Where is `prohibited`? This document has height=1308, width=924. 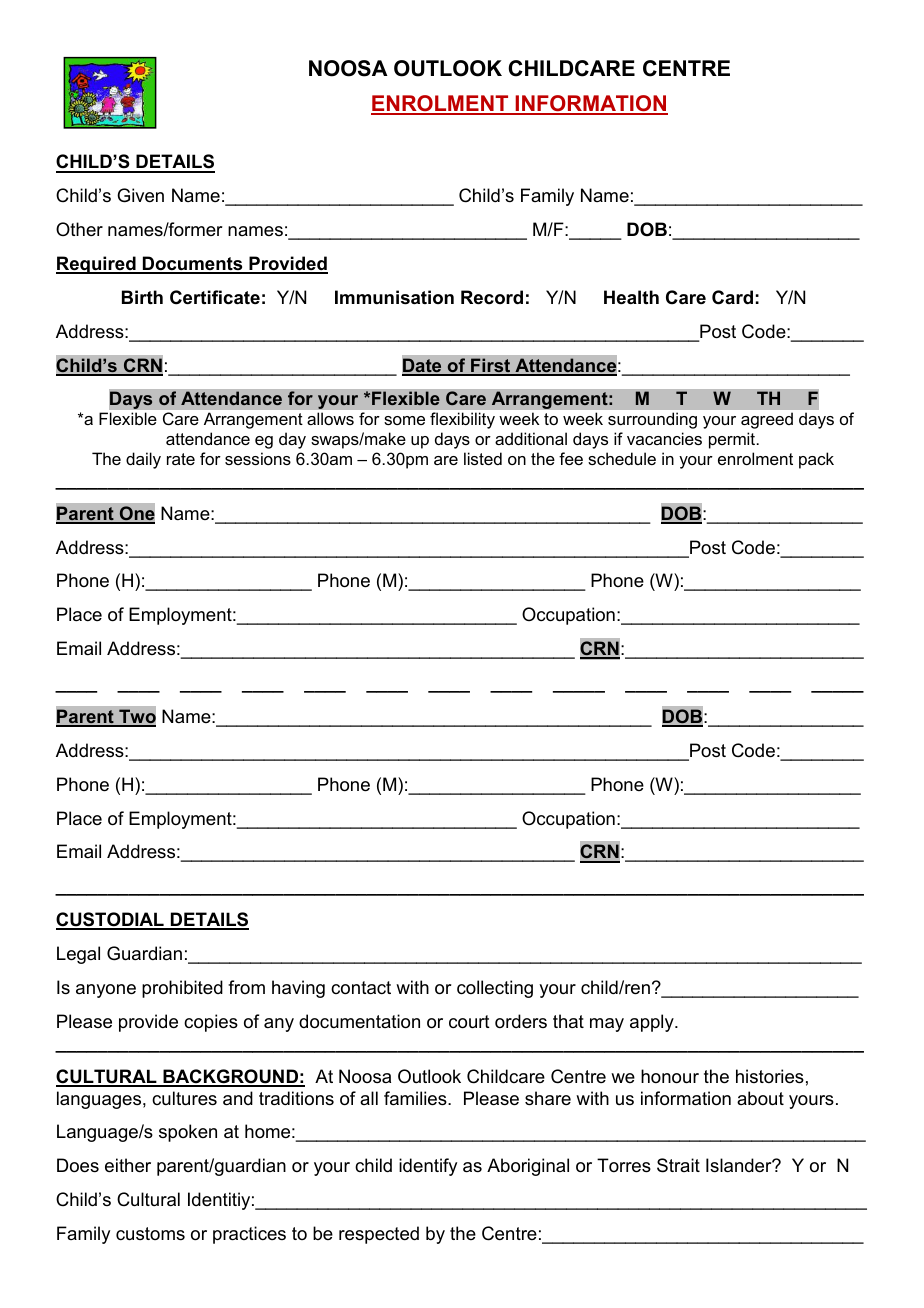 prohibited is located at coordinates (182, 989).
